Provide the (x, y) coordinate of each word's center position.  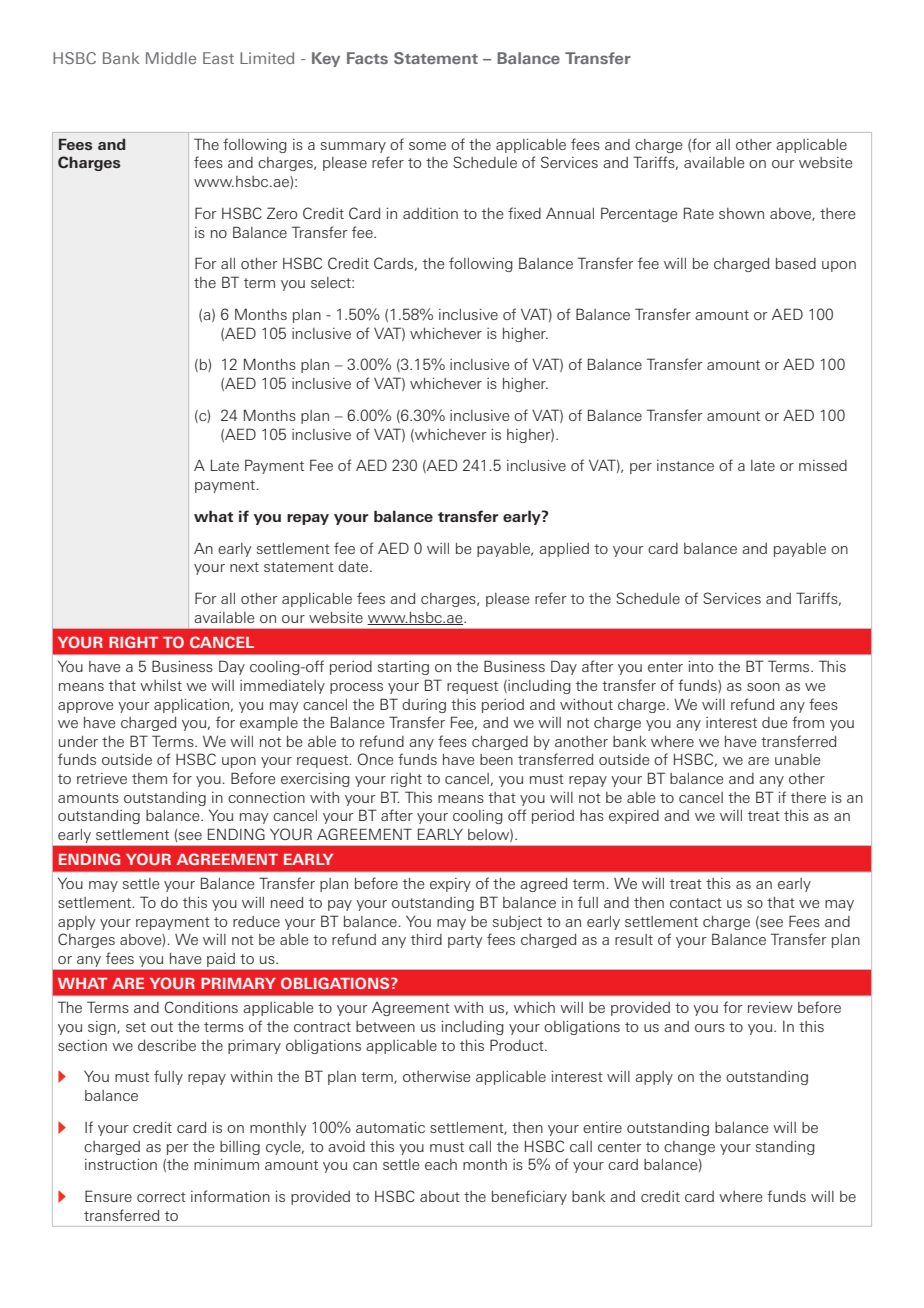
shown (741, 213)
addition (430, 213)
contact (696, 903)
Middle (171, 58)
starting (403, 668)
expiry (450, 885)
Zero (282, 213)
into (701, 666)
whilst (161, 685)
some (427, 146)
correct (161, 1197)
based (796, 263)
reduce (256, 921)
